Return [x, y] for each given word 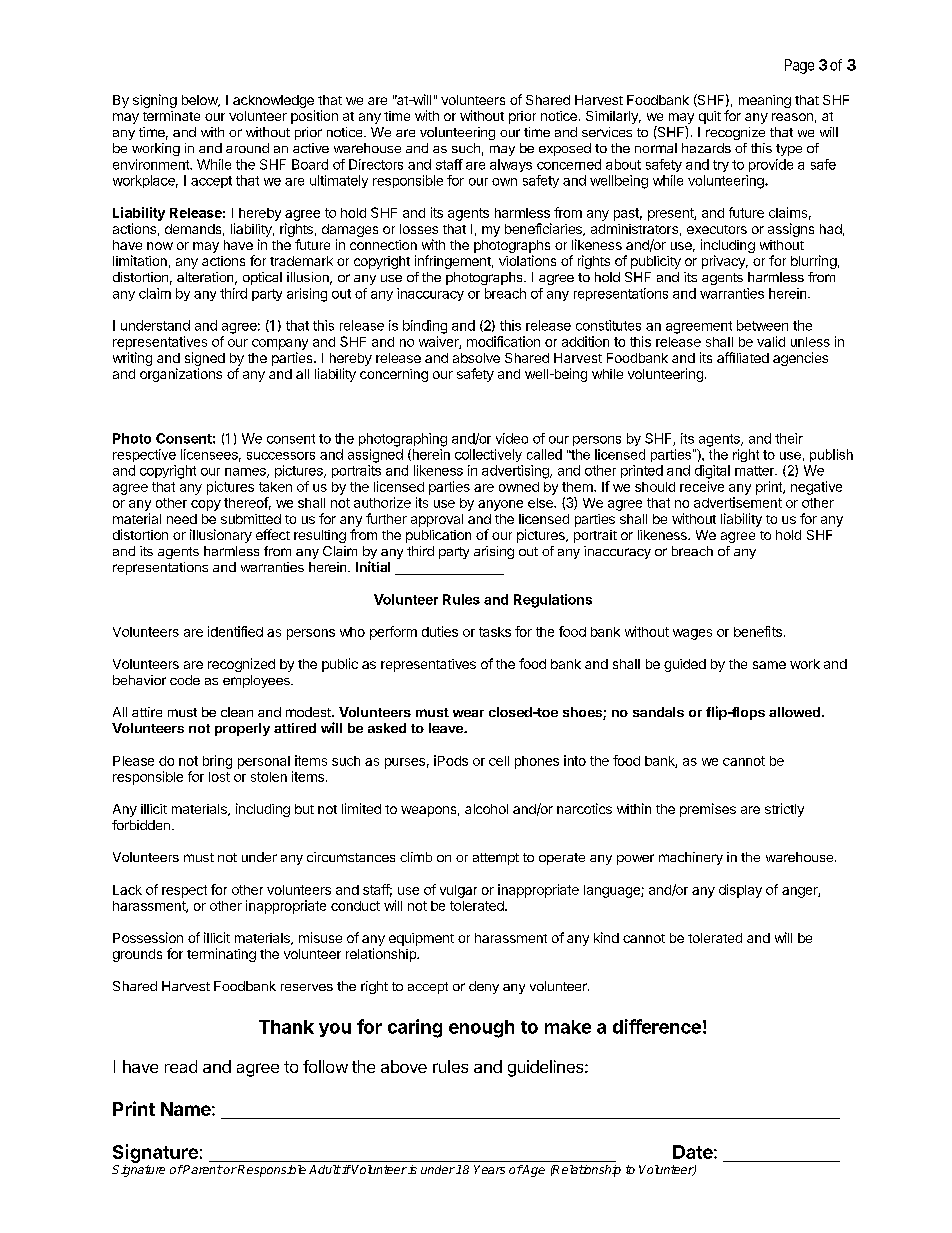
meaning [765, 101]
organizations [181, 375]
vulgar [458, 891]
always [511, 165]
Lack [127, 890]
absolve [476, 358]
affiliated [743, 357]
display [740, 891]
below [201, 101]
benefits [758, 631]
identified [235, 631]
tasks [495, 632]
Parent [202, 1169]
